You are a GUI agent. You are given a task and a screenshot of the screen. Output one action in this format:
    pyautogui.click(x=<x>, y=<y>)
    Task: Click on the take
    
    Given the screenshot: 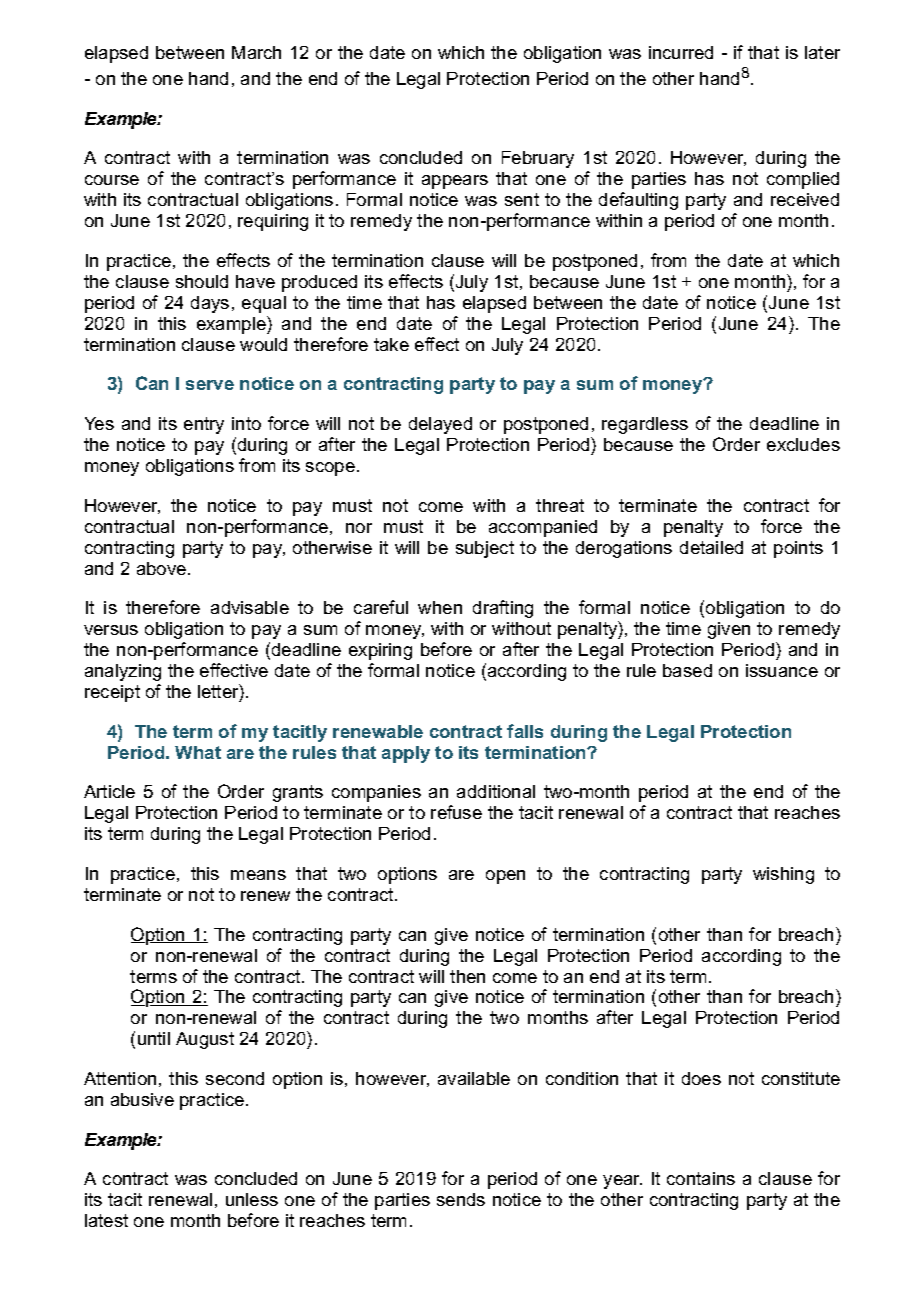 What is the action you would take?
    pyautogui.click(x=391, y=344)
